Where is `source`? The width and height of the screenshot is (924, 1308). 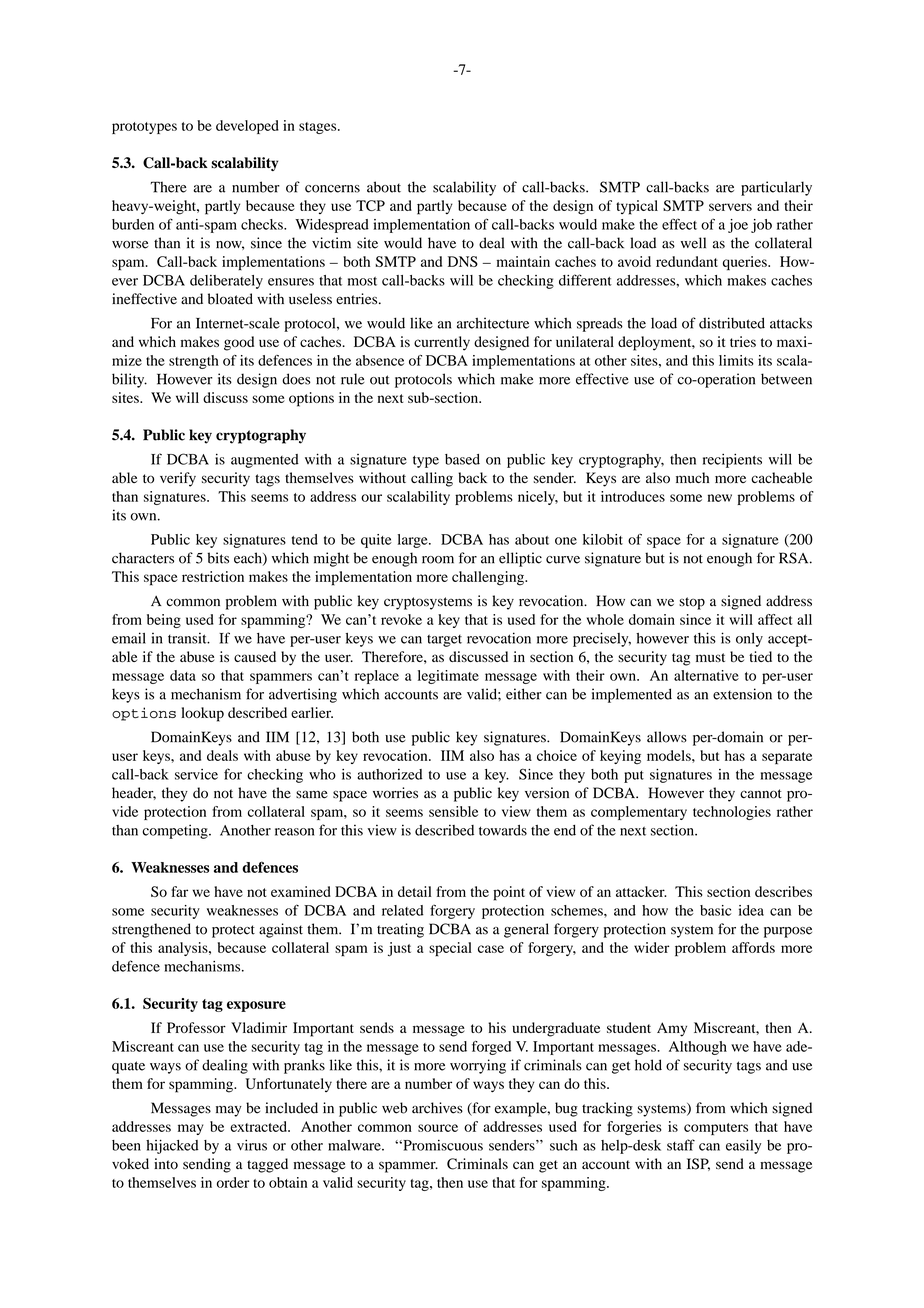 source is located at coordinates (438, 1128).
